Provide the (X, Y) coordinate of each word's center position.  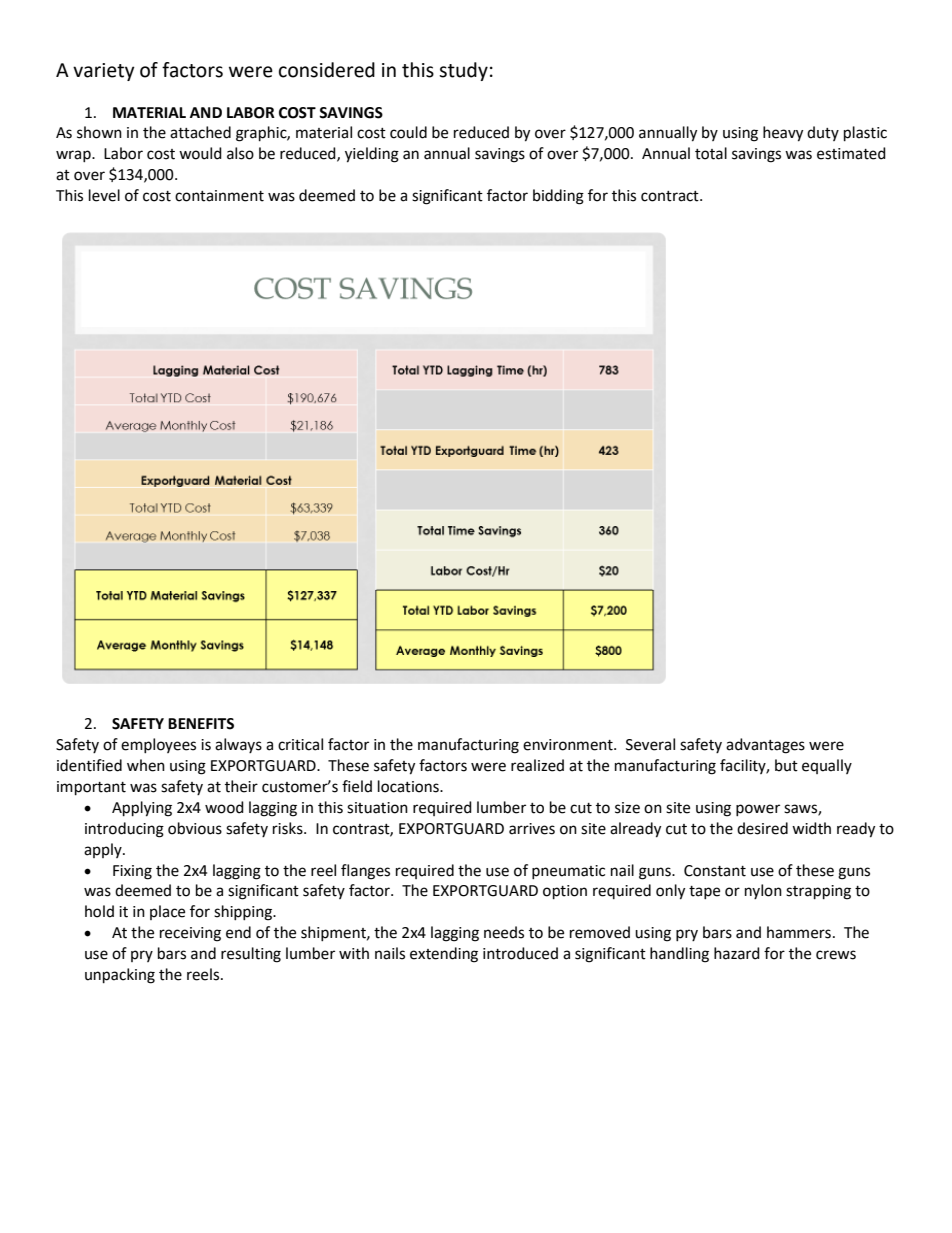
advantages (765, 746)
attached (200, 132)
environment (569, 745)
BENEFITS (201, 724)
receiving (190, 934)
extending (444, 955)
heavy (783, 134)
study (463, 71)
